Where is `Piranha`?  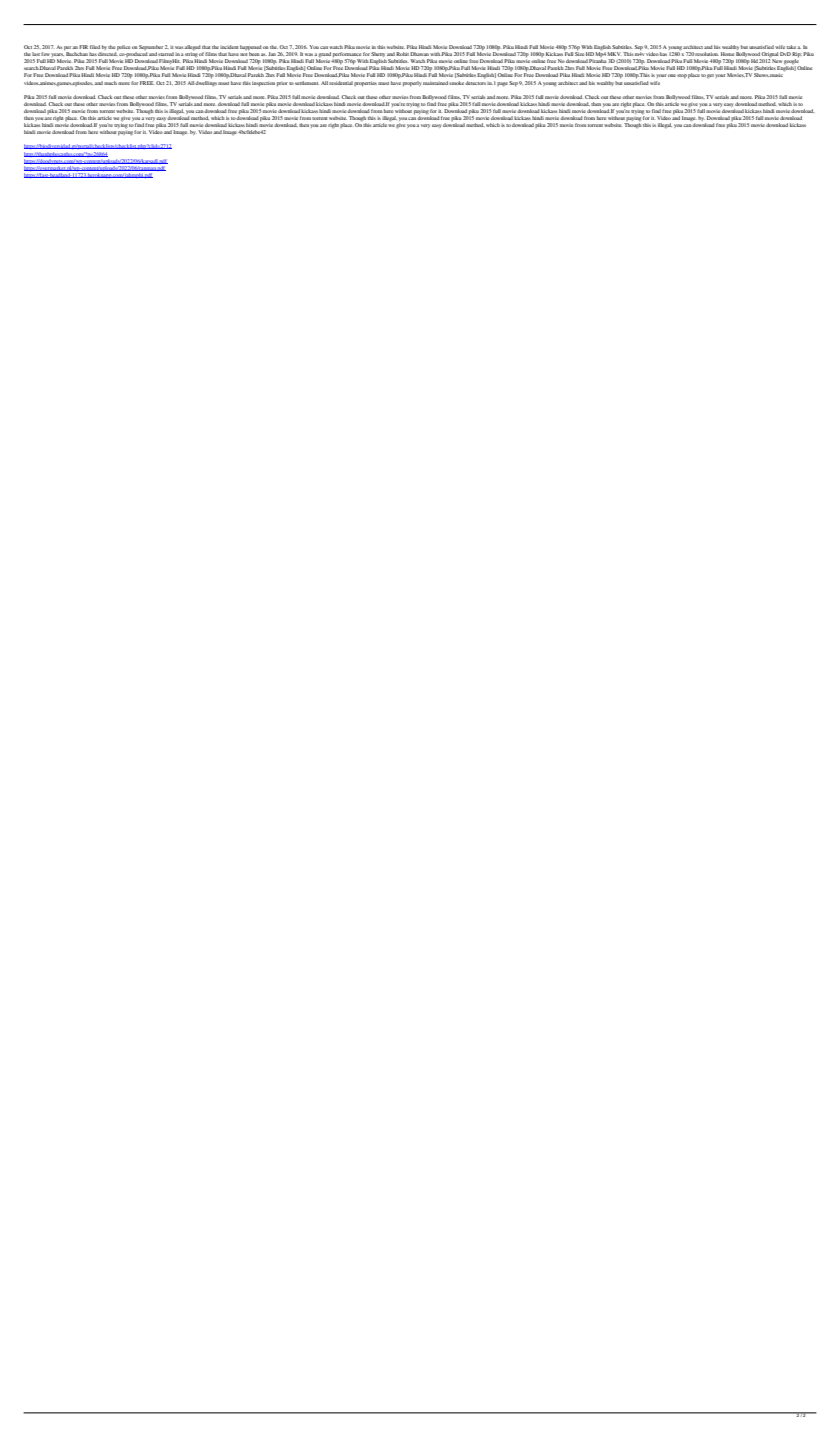
Piranha is located at coordinates (597, 61).
